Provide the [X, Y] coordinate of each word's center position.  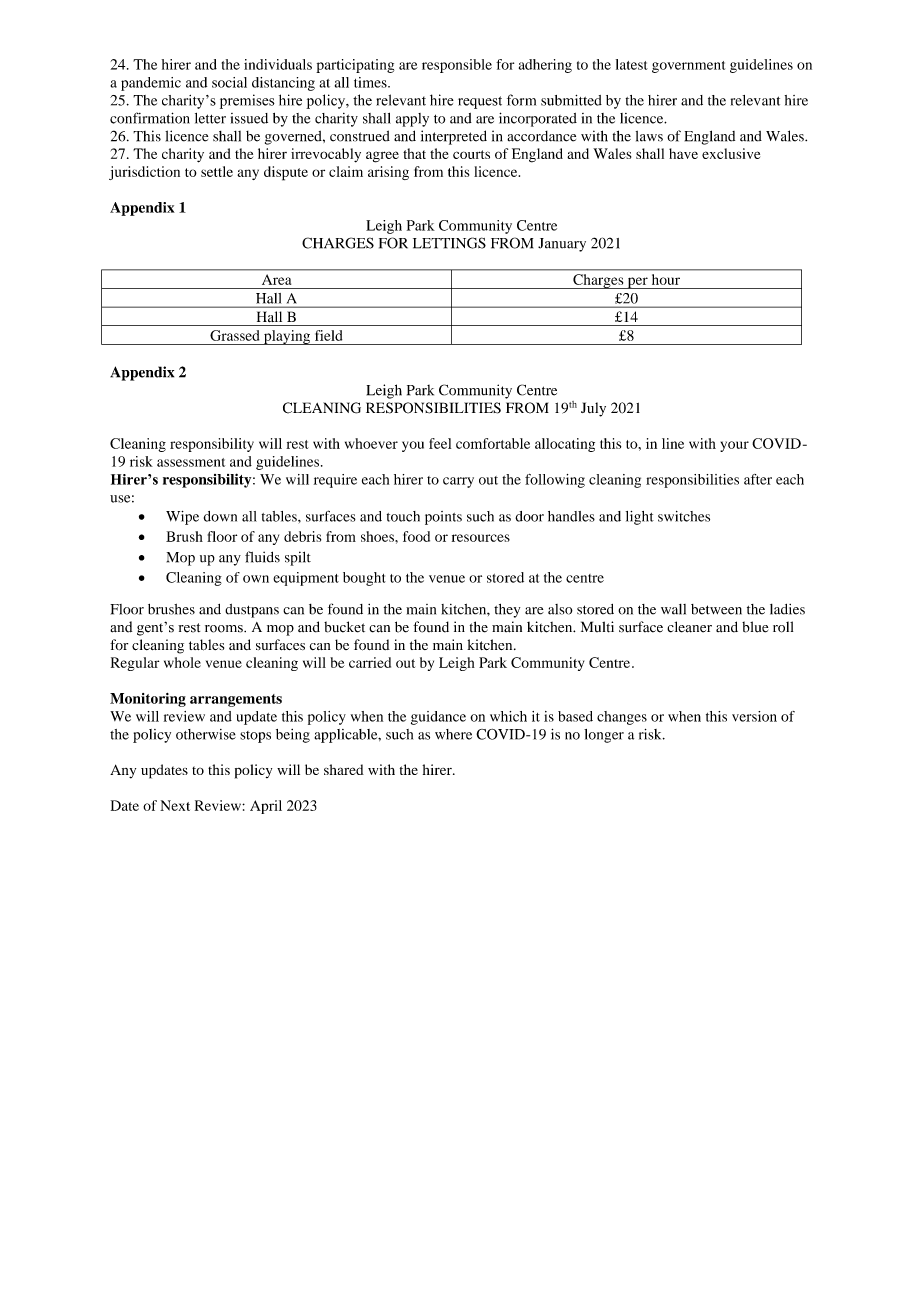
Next [175, 805]
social [229, 82]
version [754, 716]
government [688, 67]
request [480, 102]
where [453, 734]
